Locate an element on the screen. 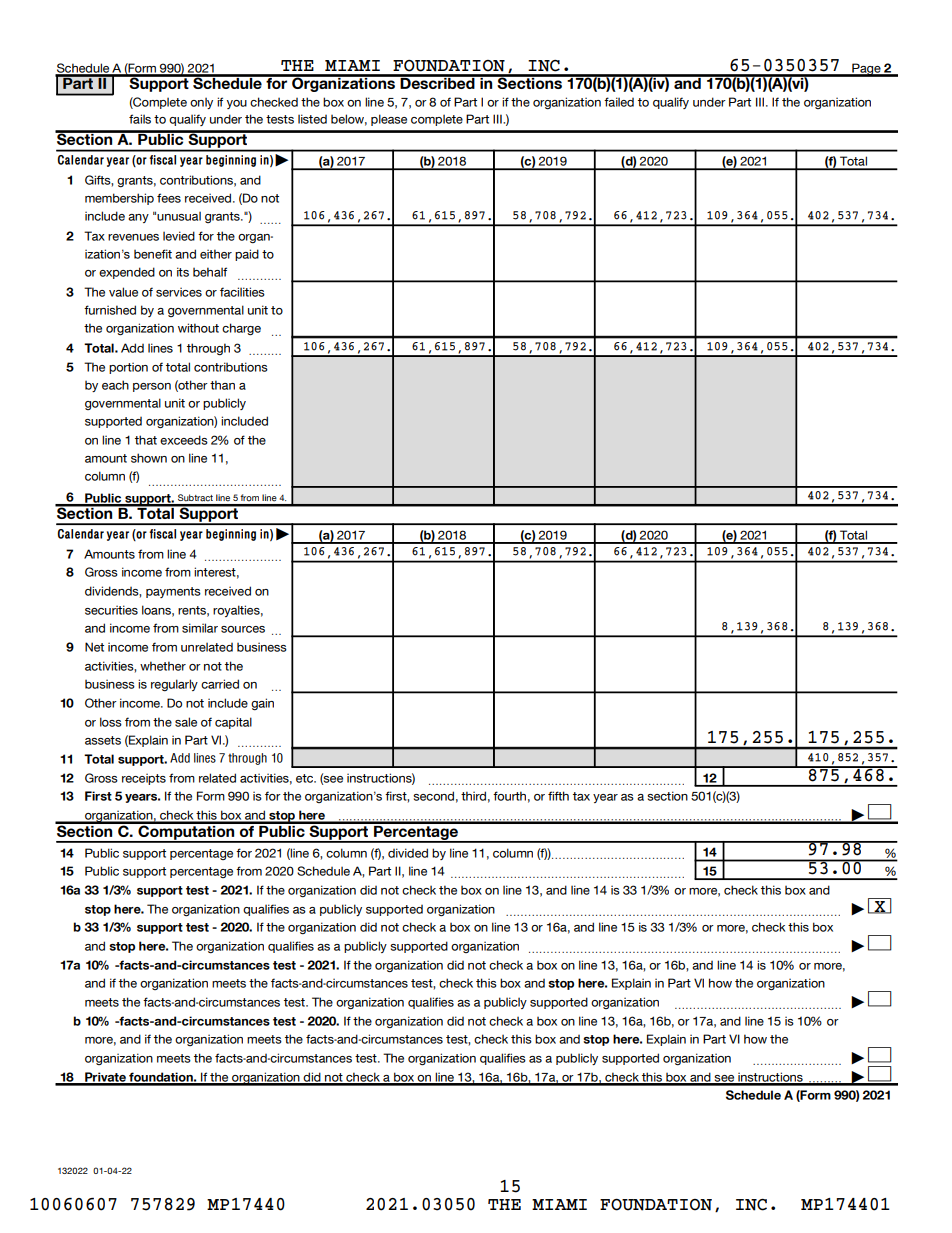 The width and height of the screenshot is (952, 1233). fails is located at coordinates (140, 119).
